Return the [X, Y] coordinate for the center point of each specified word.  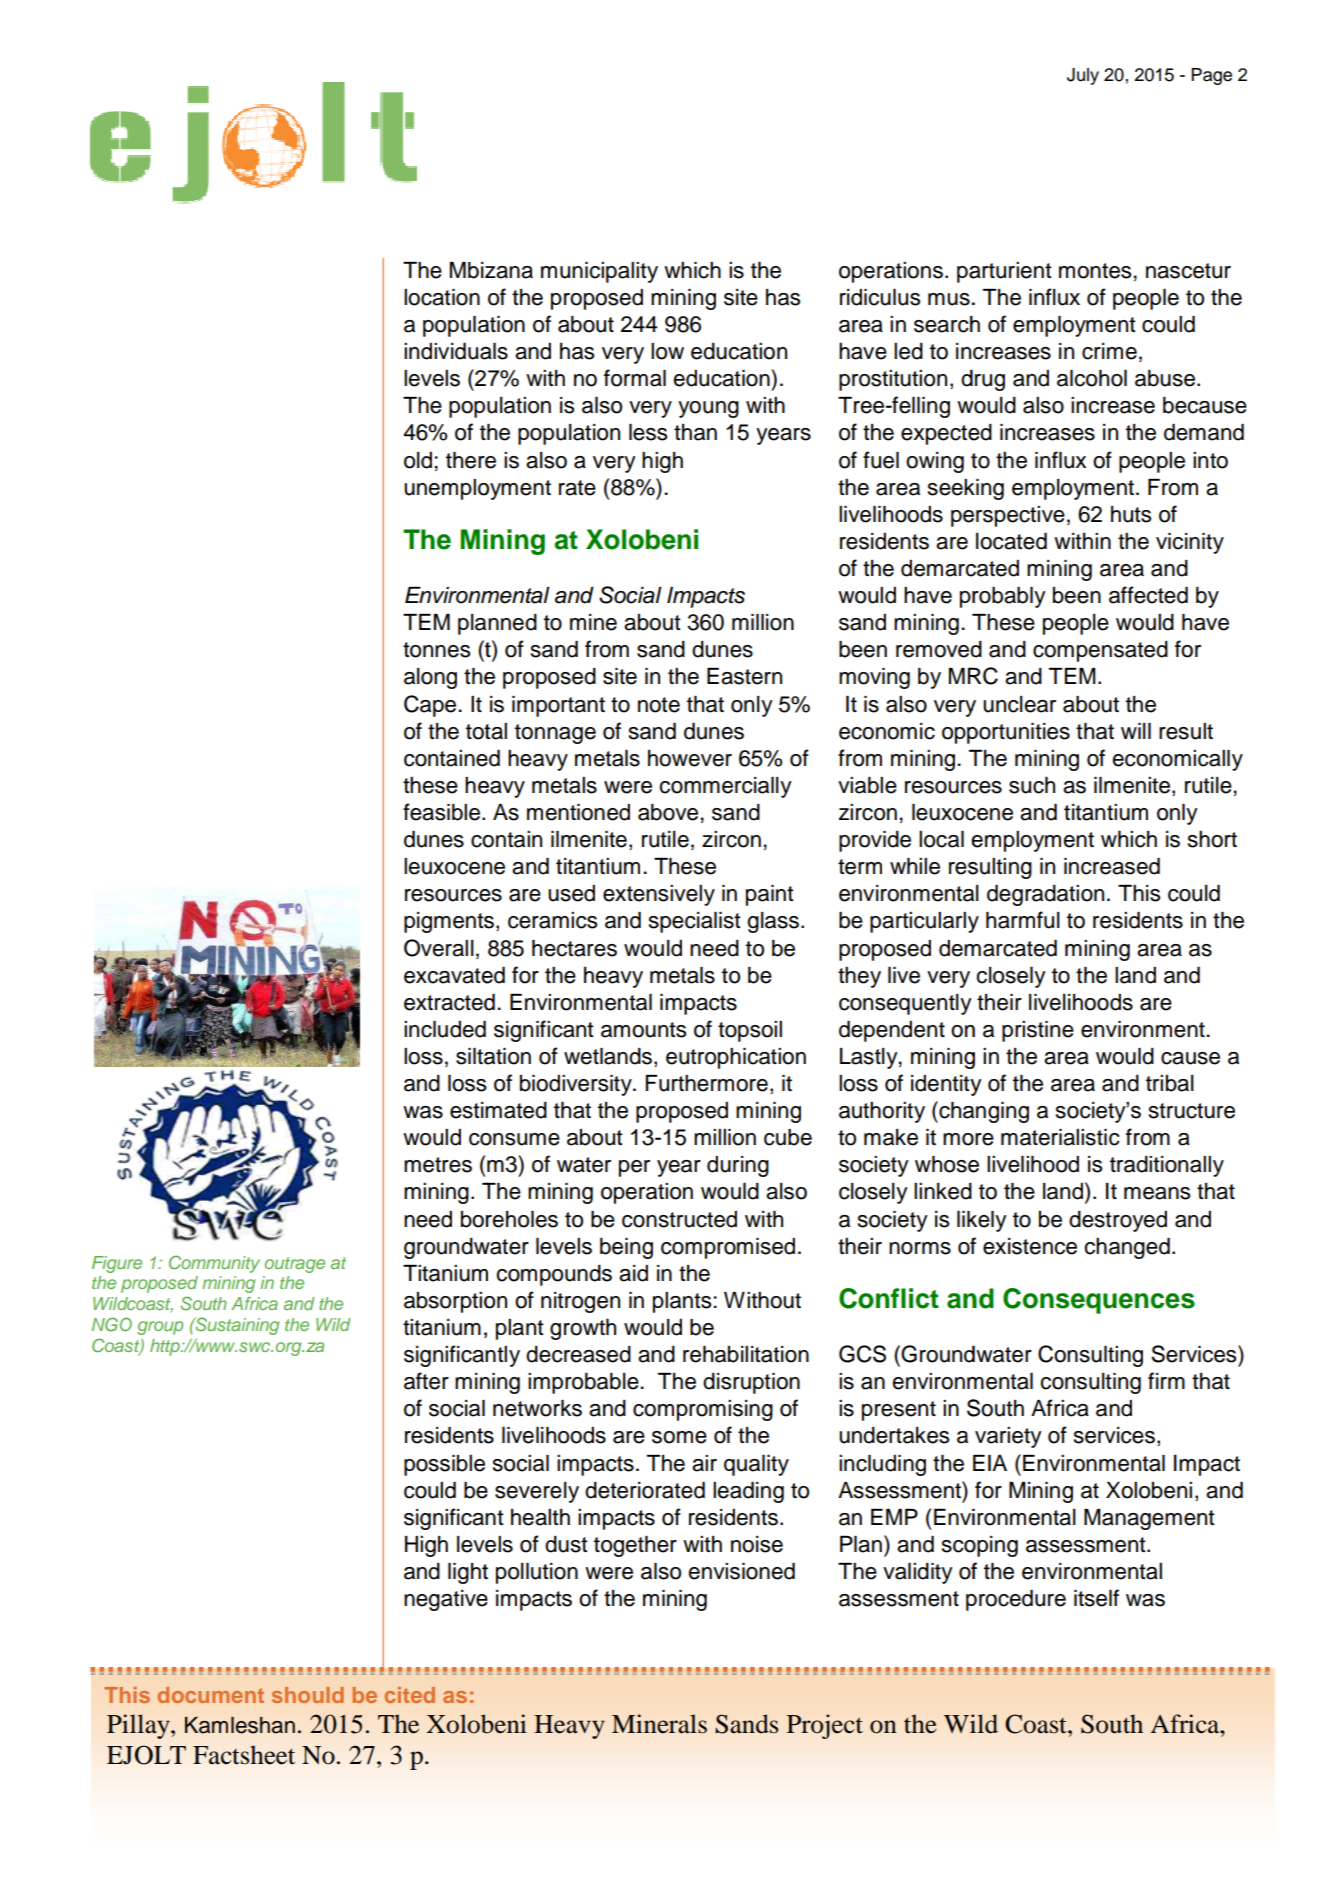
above [668, 812]
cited [410, 1695]
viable [867, 785]
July [1083, 76]
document [211, 1695]
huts [1131, 514]
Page [1211, 76]
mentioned [578, 812]
